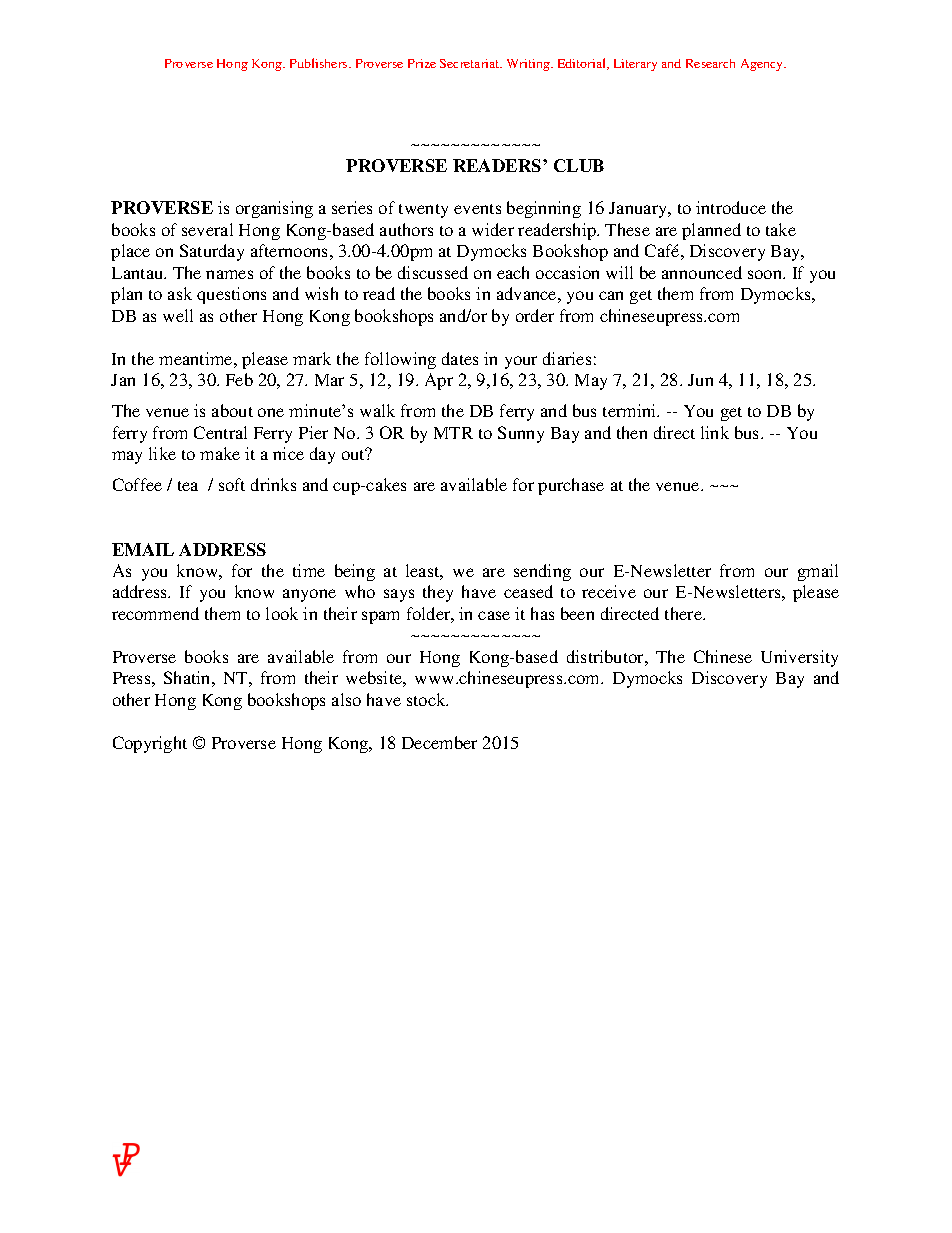 The image size is (952, 1233). What do you see at coordinates (471, 63) in the page?
I see `Secretariat` at bounding box center [471, 63].
